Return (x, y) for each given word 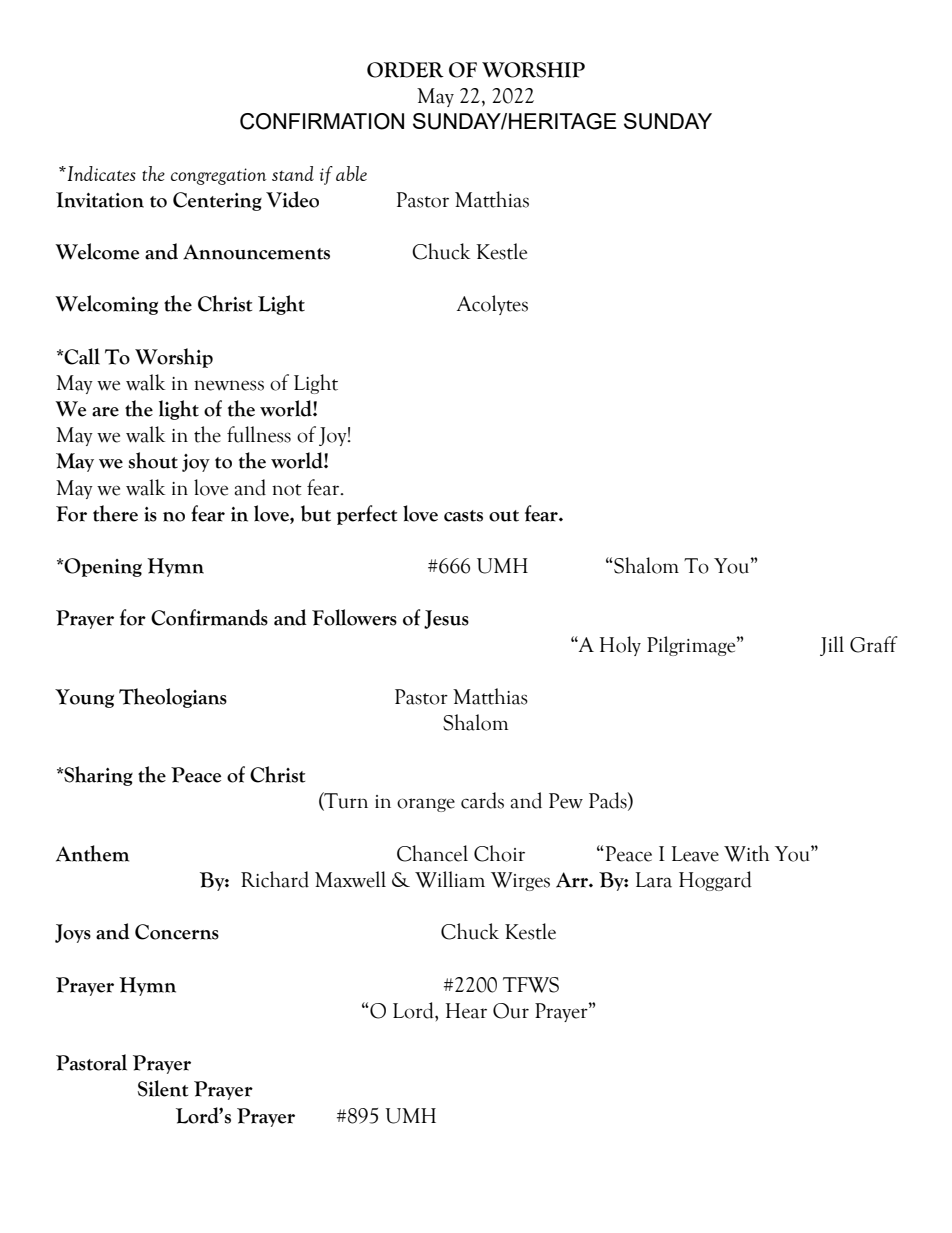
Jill (832, 646)
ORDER (405, 70)
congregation (219, 176)
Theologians (173, 698)
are (105, 412)
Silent (163, 1088)
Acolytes (492, 305)
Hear (466, 1011)
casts (463, 516)
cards (482, 800)
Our (511, 1011)
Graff (874, 644)
